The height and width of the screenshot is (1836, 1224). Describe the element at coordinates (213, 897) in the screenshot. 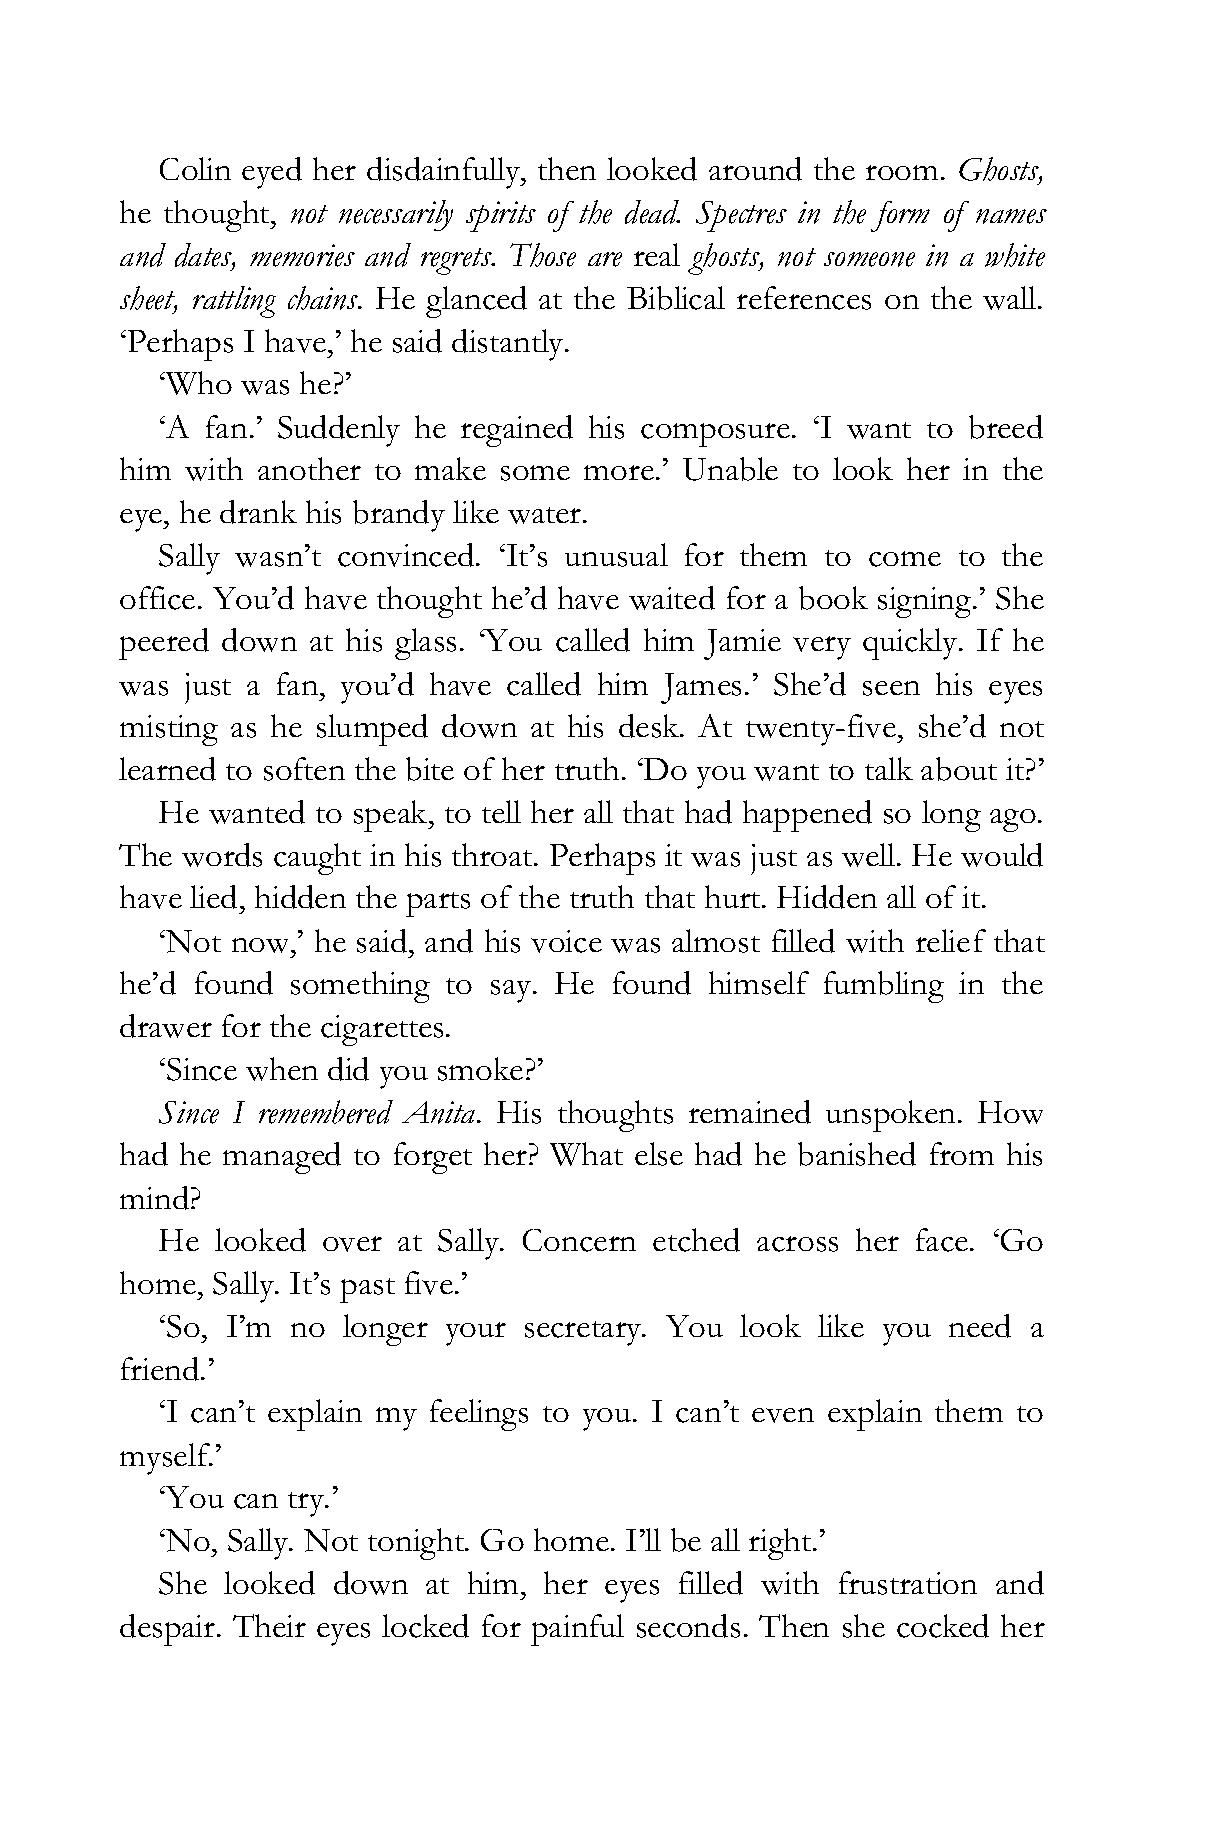

I see `lied` at that location.
